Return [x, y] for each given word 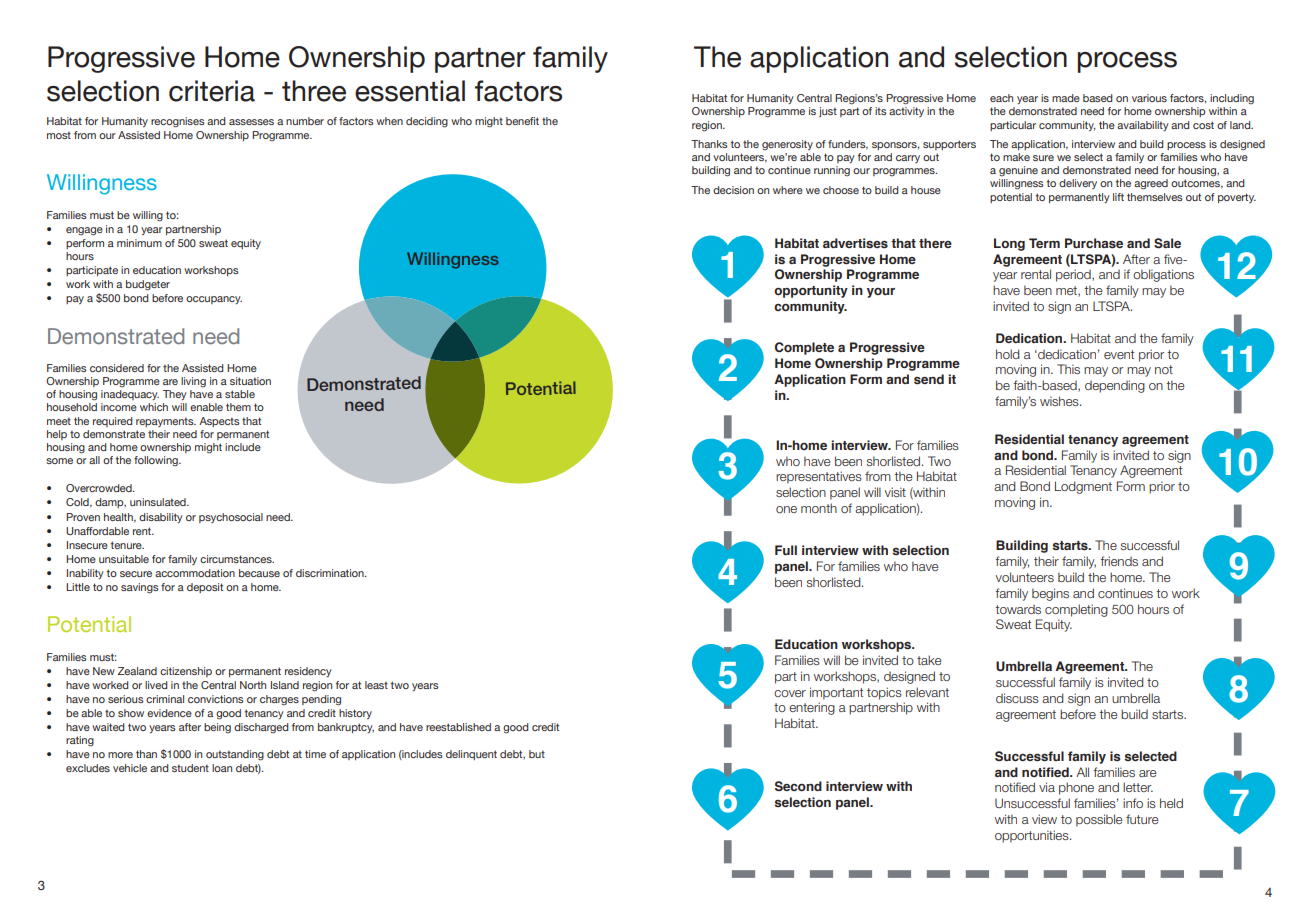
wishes [1060, 401]
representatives [819, 477]
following [157, 461]
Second [798, 786]
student [190, 768]
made [1066, 98]
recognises [178, 122]
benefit [522, 121]
